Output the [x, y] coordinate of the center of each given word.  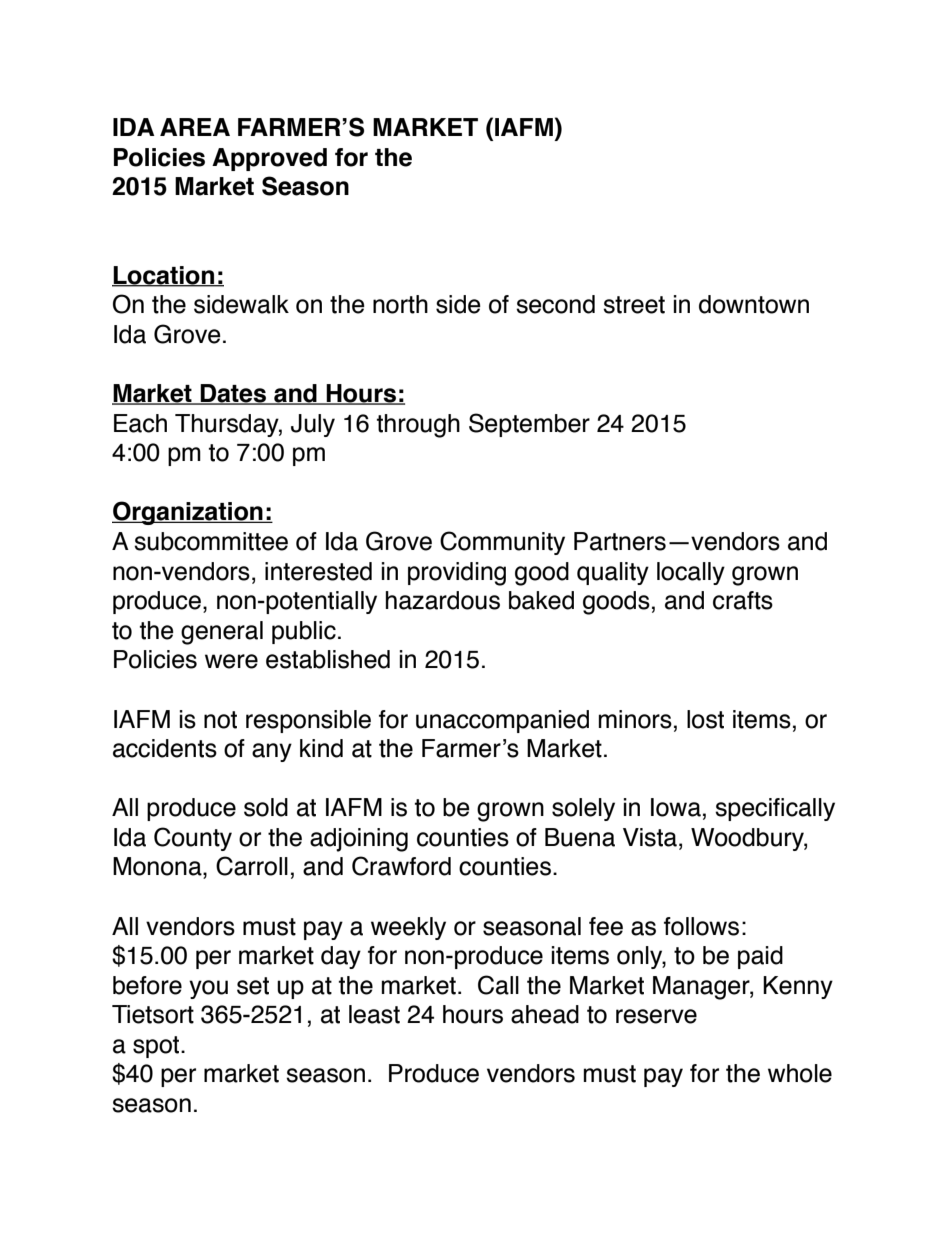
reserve [656, 1016]
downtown [754, 304]
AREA [195, 127]
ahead [545, 1014]
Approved [269, 159]
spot [157, 1047]
